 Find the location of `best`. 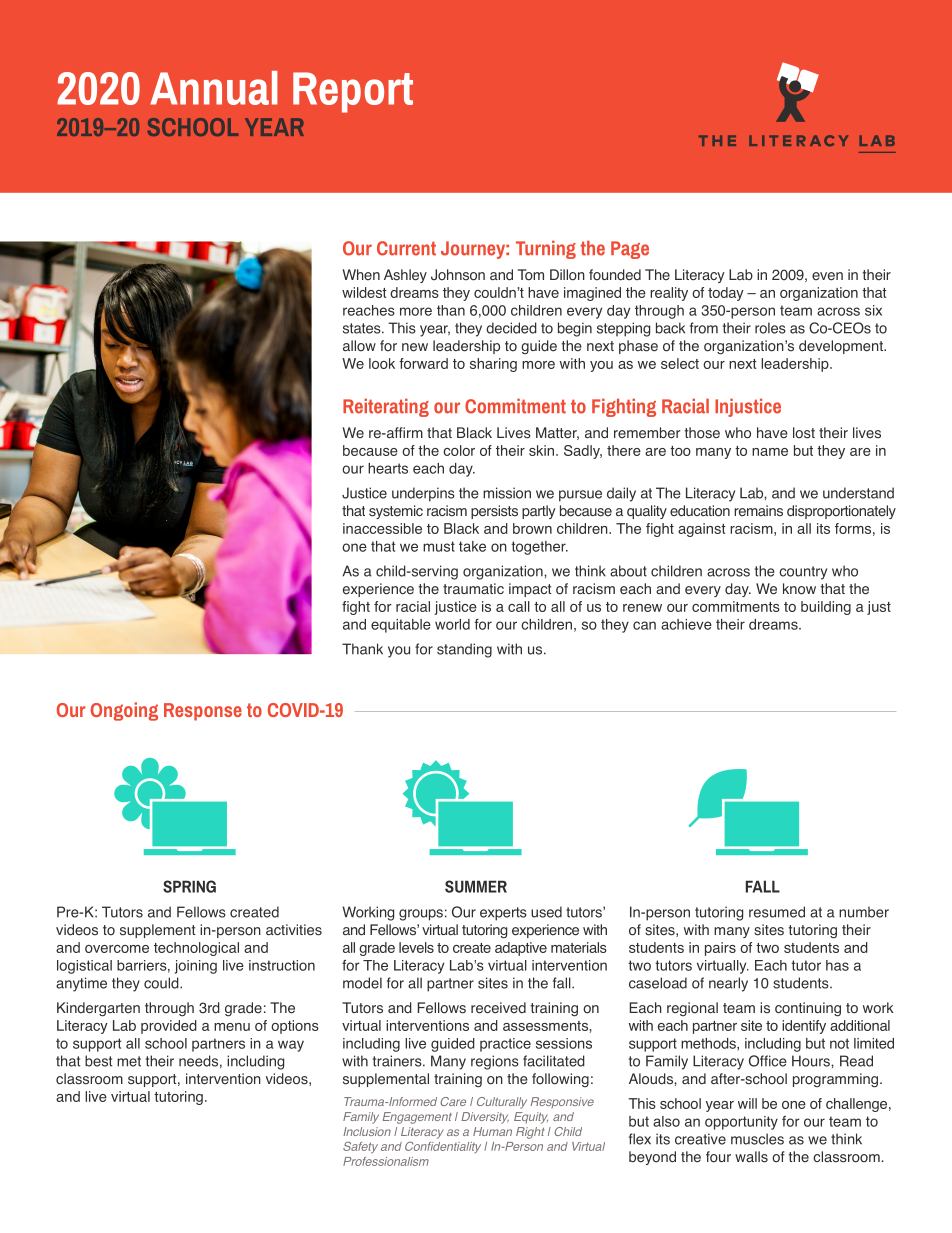

best is located at coordinates (98, 1061).
